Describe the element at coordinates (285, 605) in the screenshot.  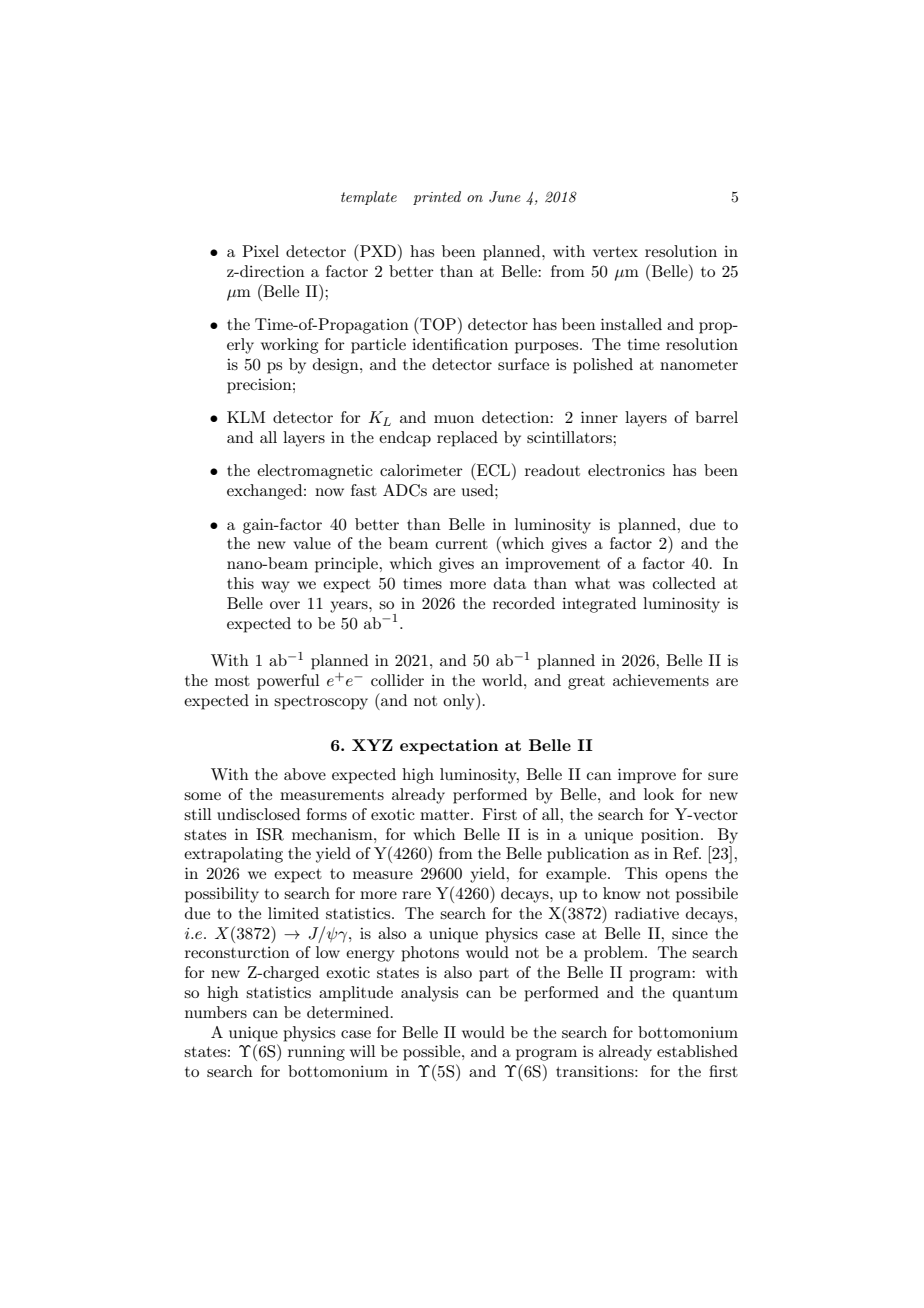
I see `over` at that location.
